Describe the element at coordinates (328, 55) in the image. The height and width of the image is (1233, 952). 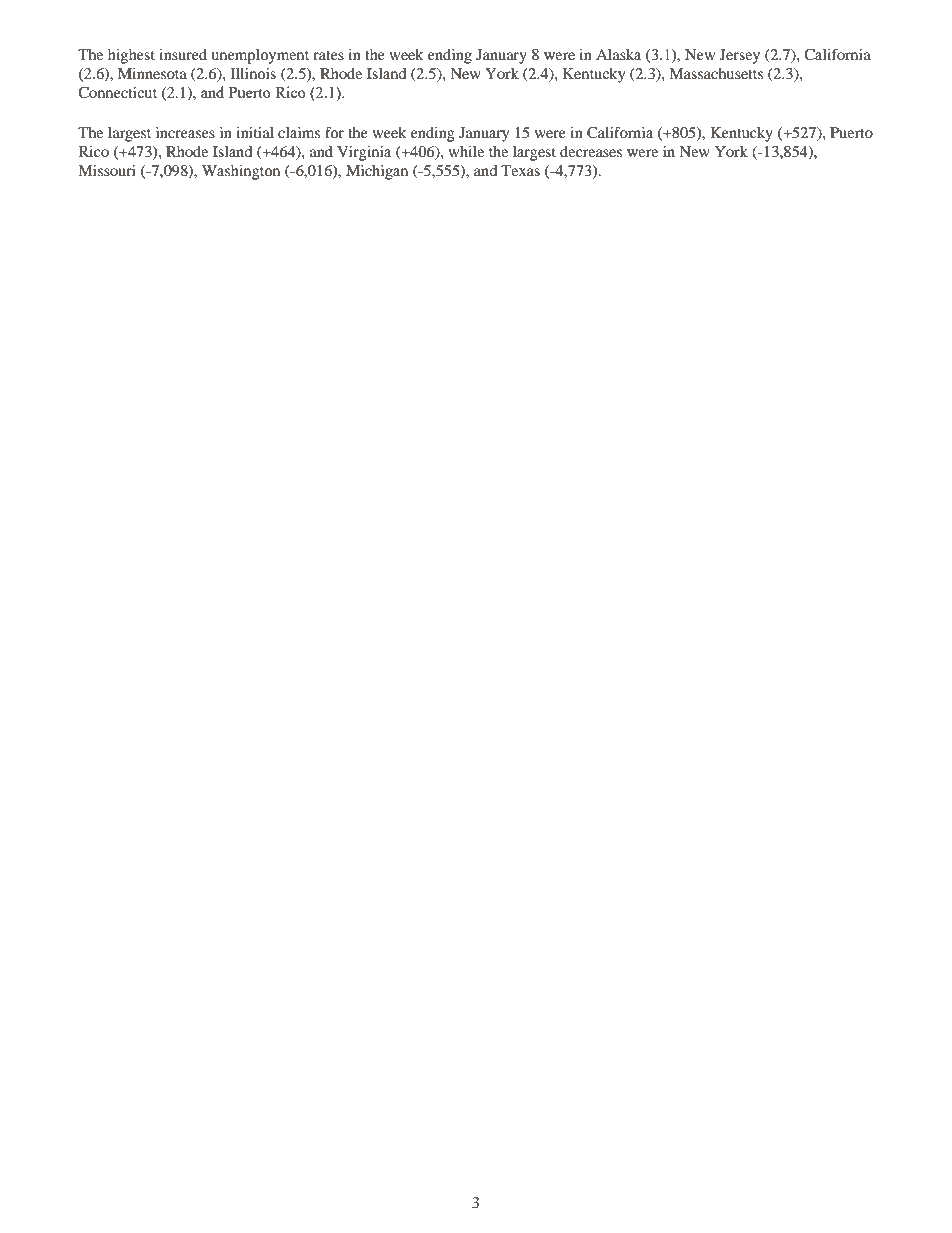
I see `rates` at that location.
